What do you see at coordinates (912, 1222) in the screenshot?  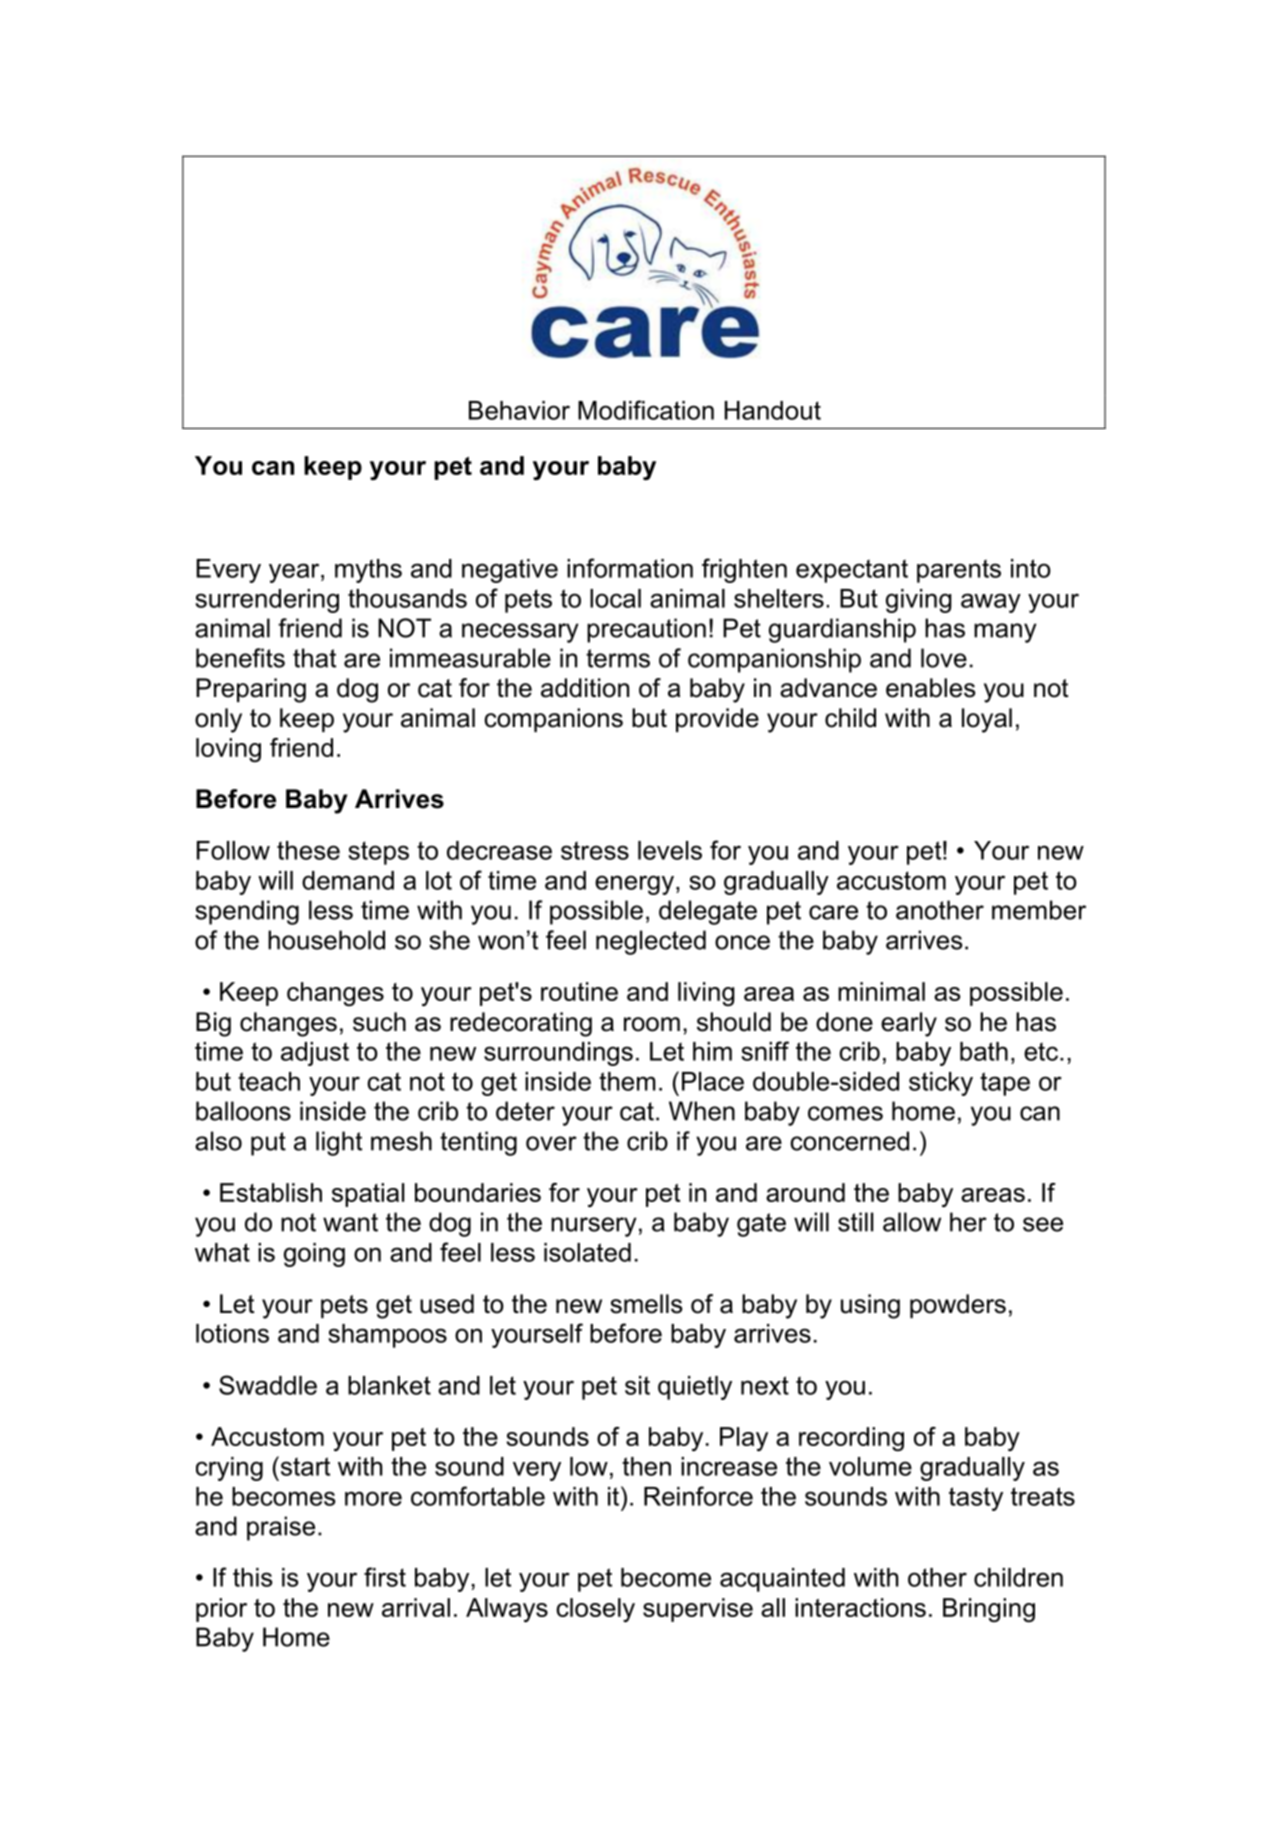 I see `allow` at bounding box center [912, 1222].
